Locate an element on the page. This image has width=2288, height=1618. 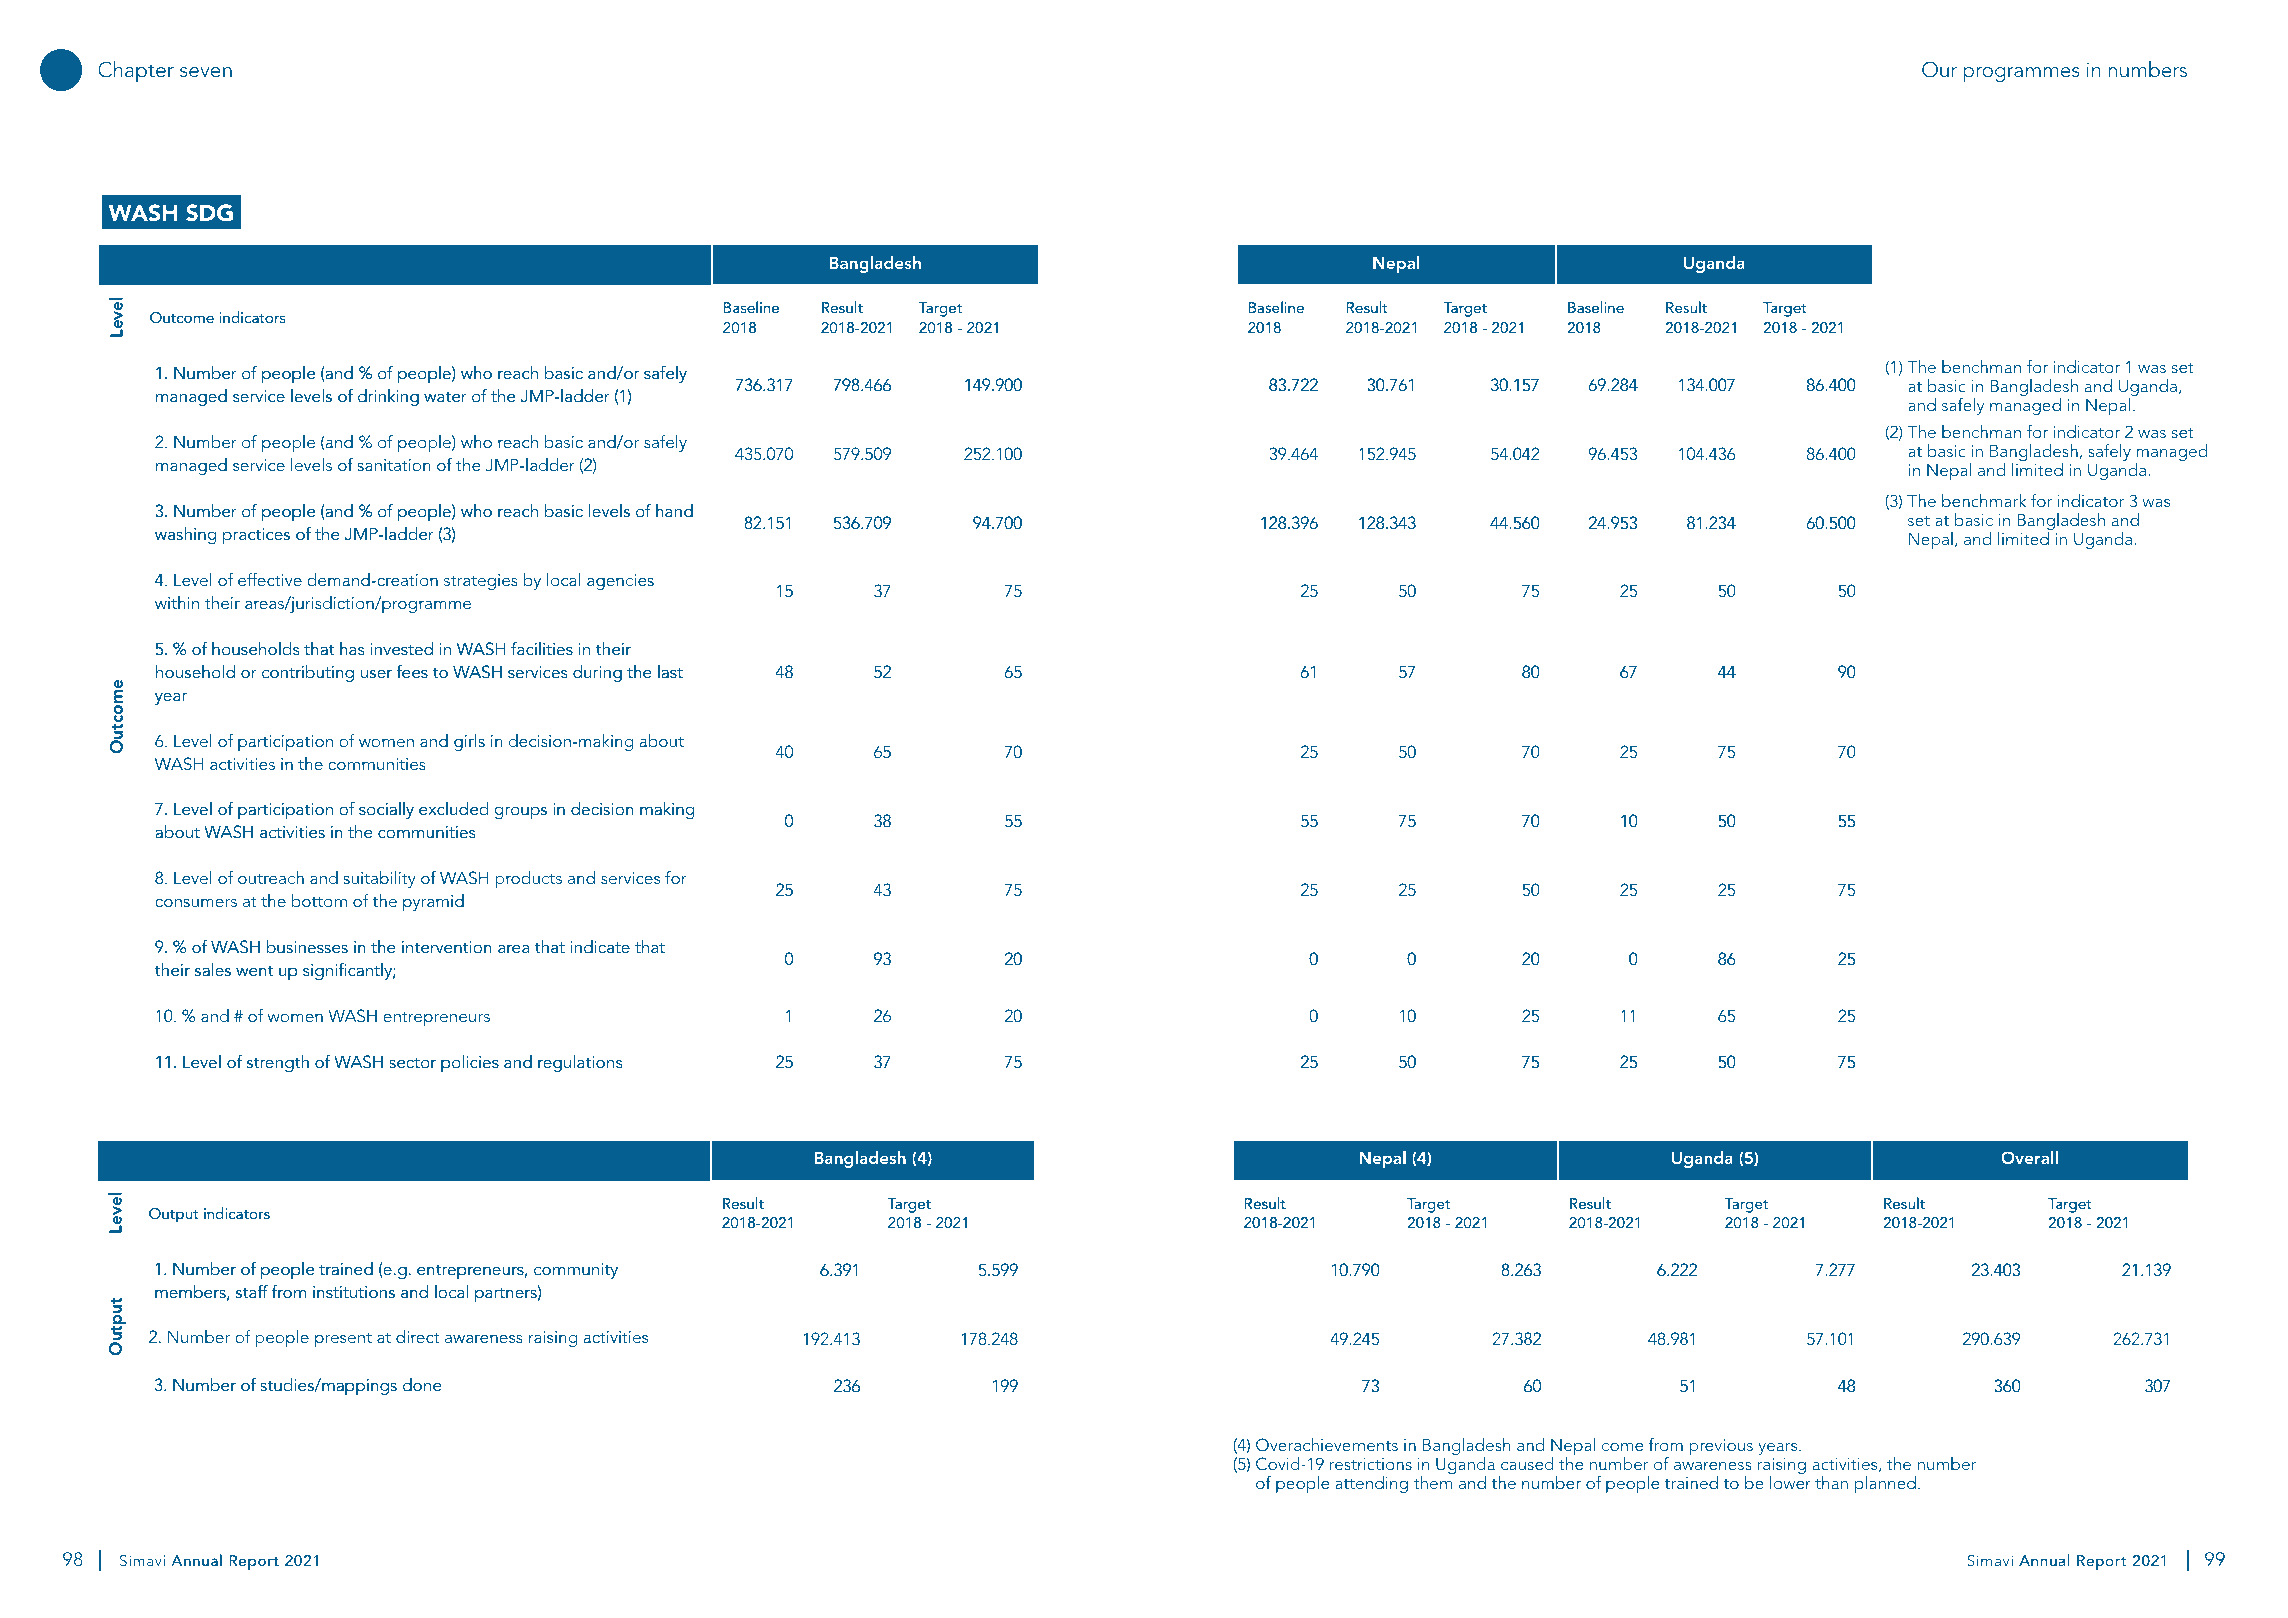
seven is located at coordinates (206, 72).
